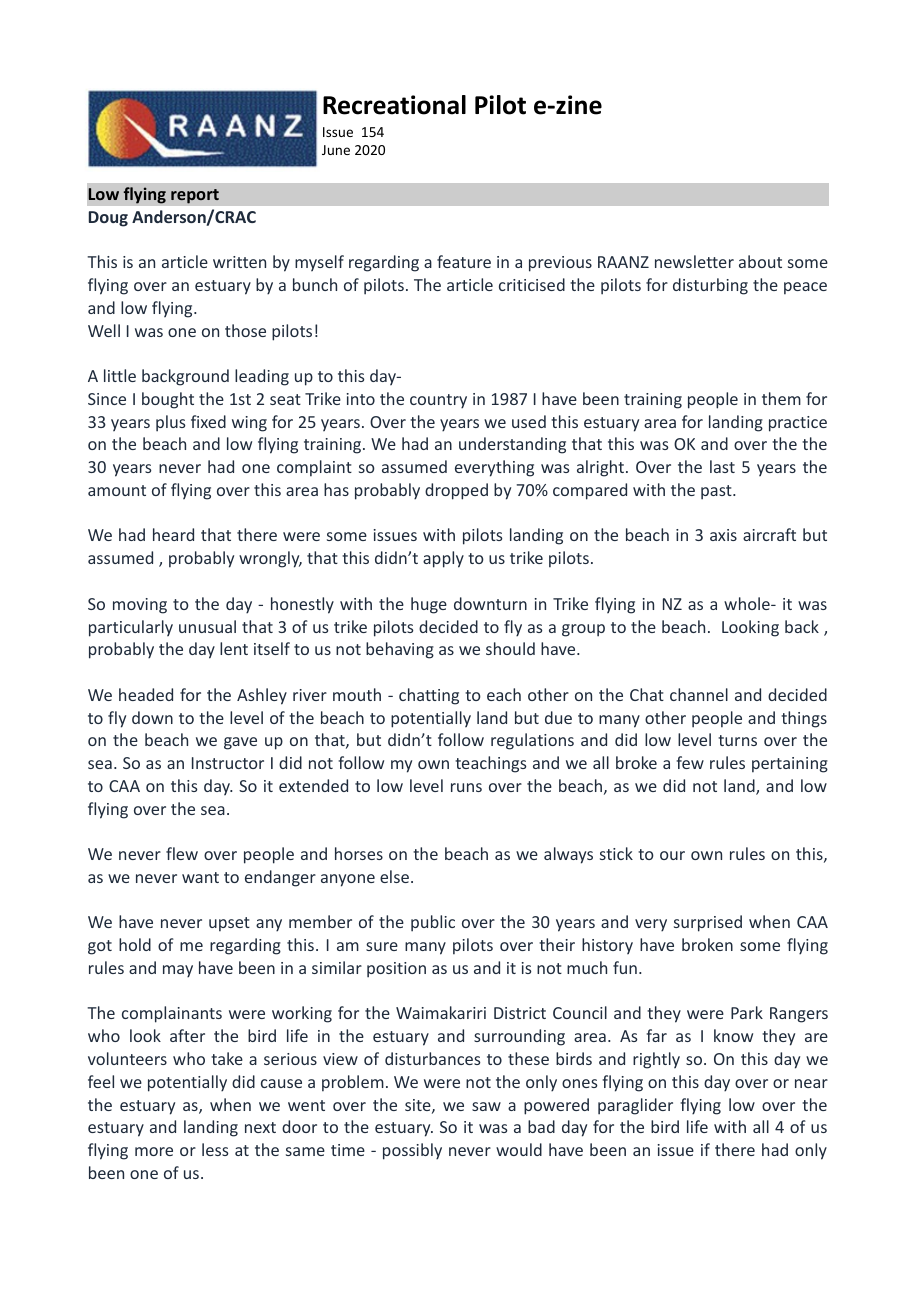 The width and height of the document is (924, 1308). I want to click on newsletter, so click(694, 261).
